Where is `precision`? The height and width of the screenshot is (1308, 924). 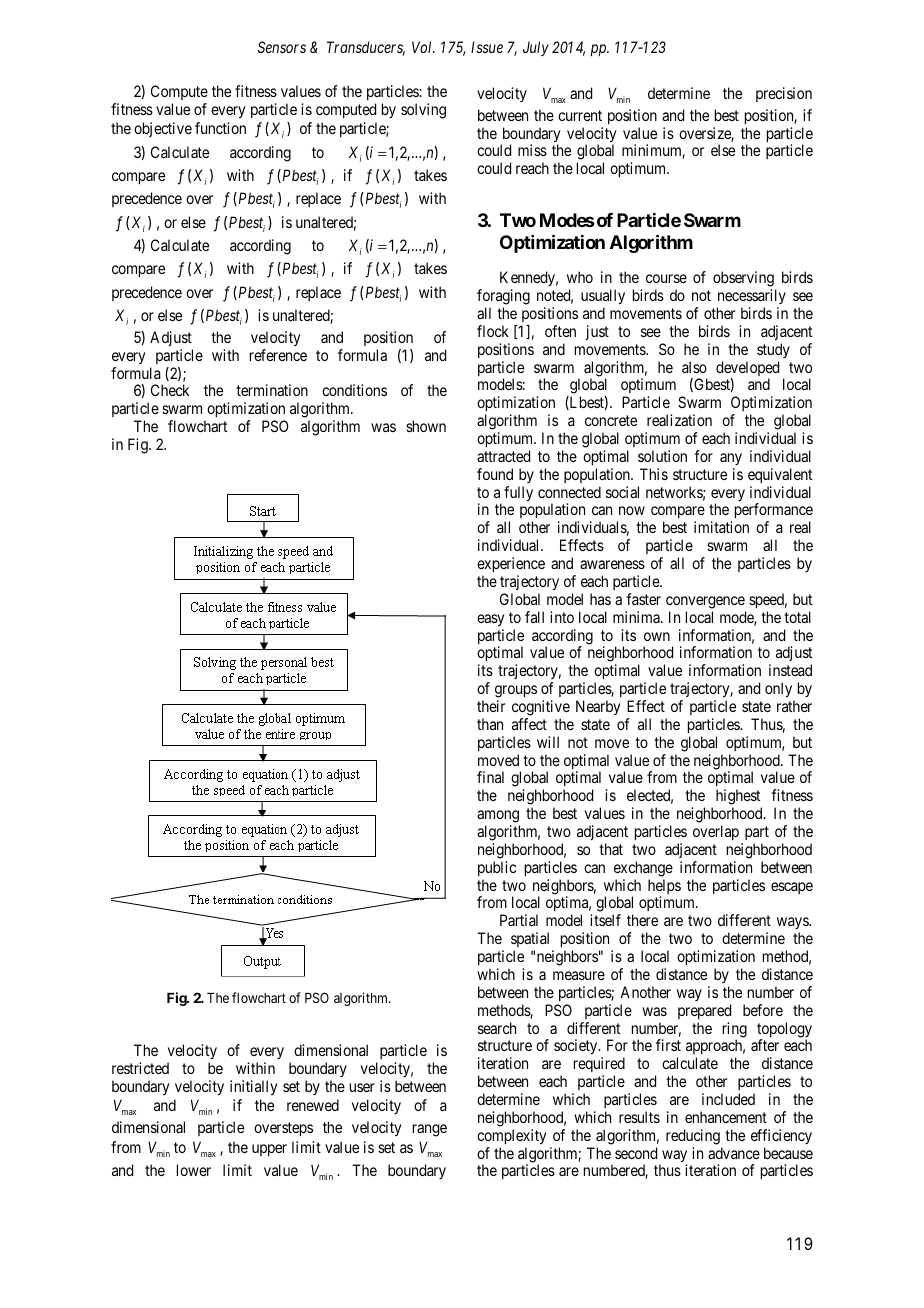 precision is located at coordinates (784, 94).
